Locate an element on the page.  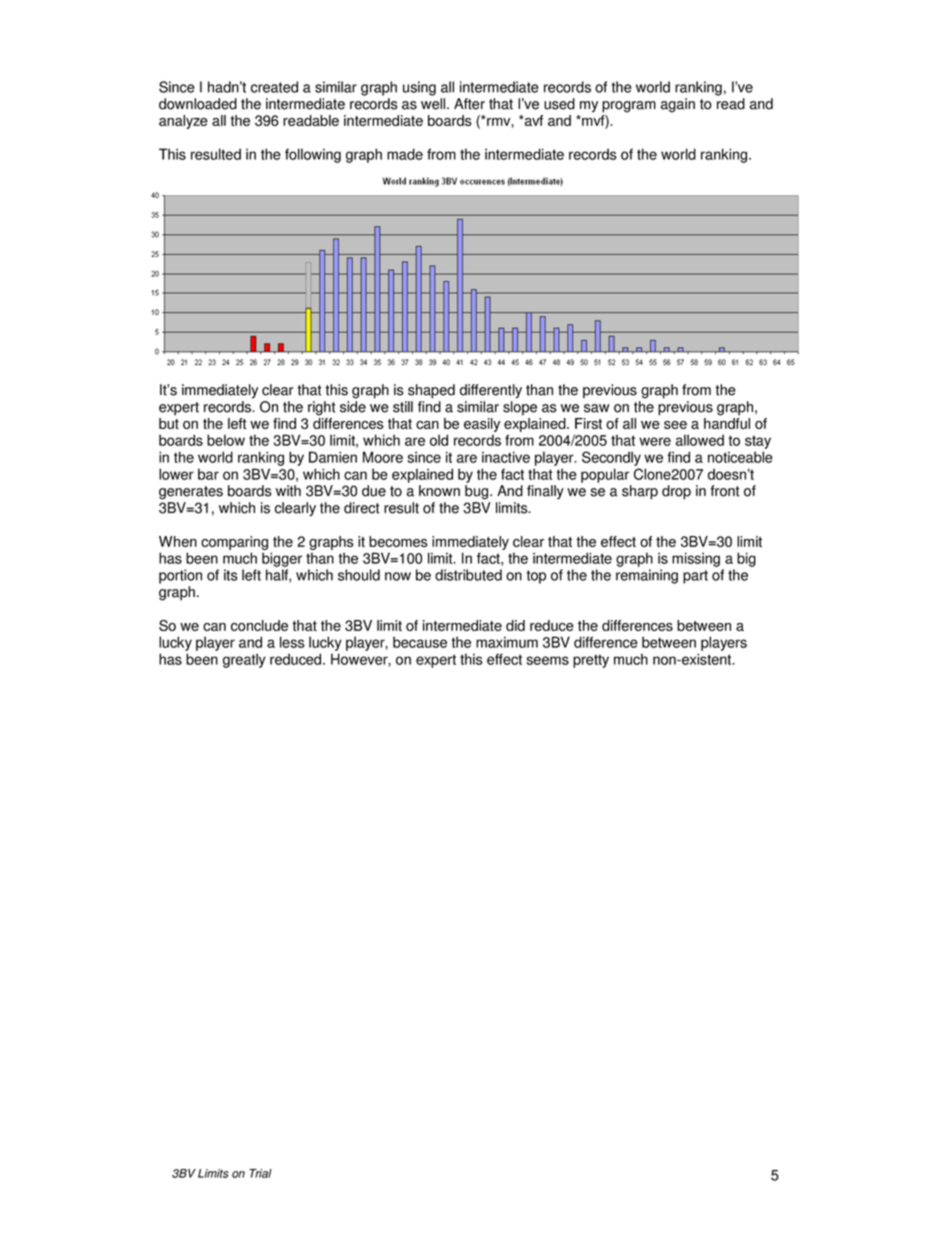
allowed is located at coordinates (699, 440).
